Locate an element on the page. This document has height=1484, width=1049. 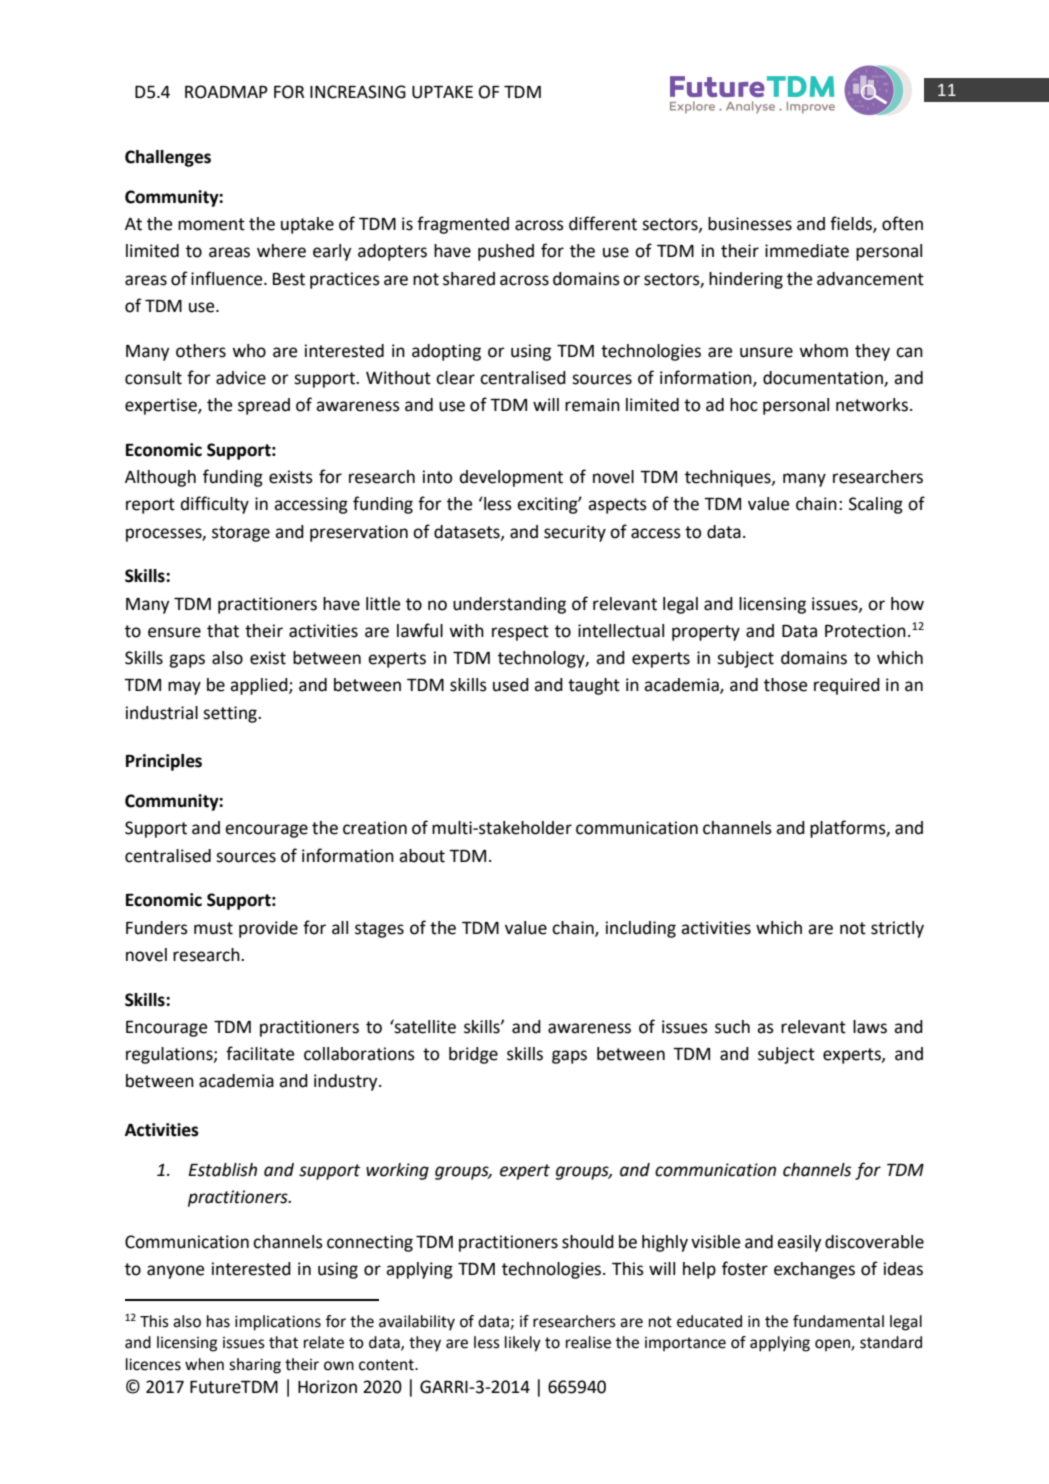
required is located at coordinates (847, 686).
